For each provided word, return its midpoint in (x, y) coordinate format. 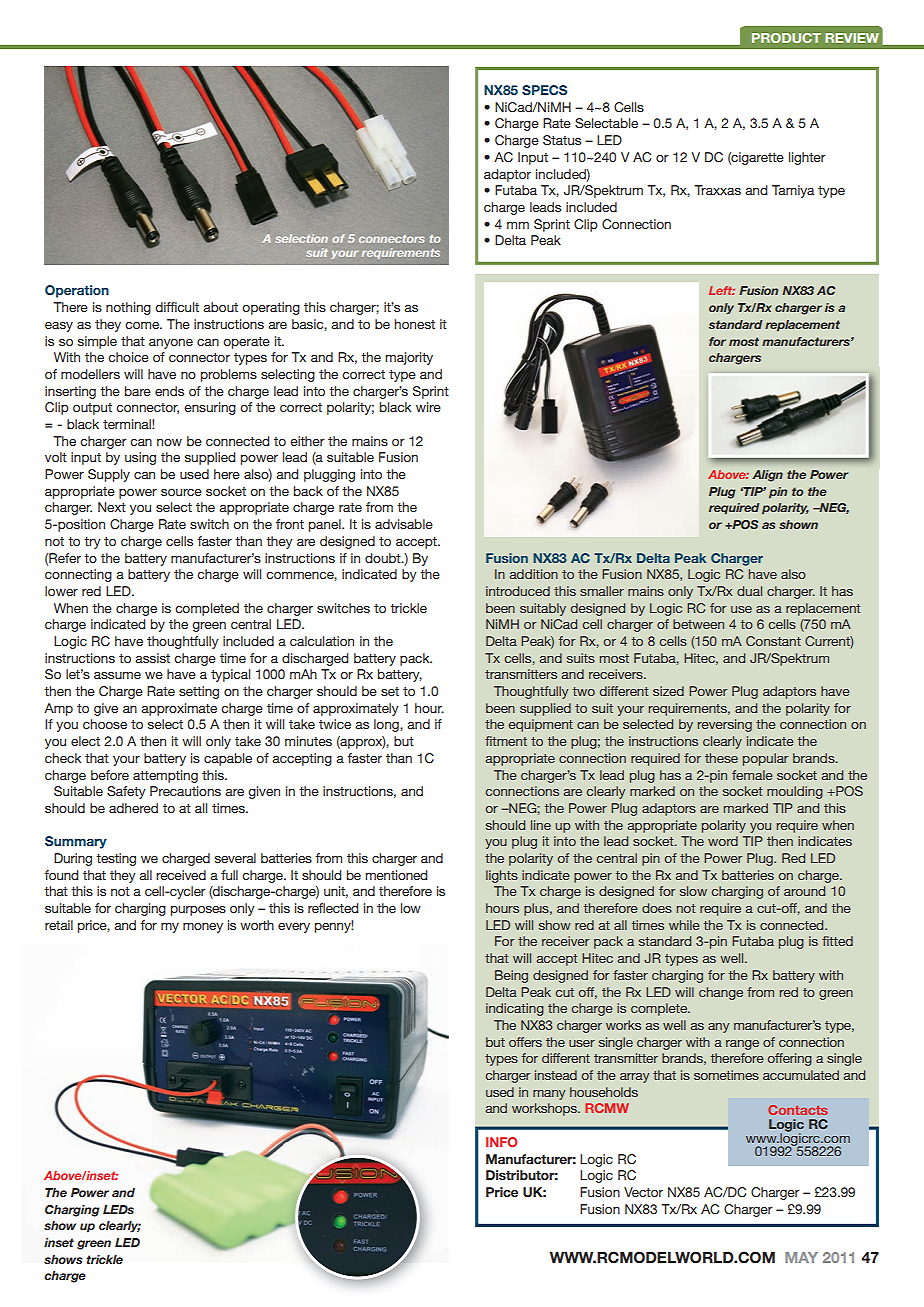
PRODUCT (786, 38)
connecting (78, 575)
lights (502, 876)
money (203, 928)
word (723, 841)
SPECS (544, 90)
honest (414, 324)
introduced (518, 591)
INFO (501, 1142)
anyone (171, 344)
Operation (77, 291)
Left (722, 290)
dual (749, 591)
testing (116, 859)
